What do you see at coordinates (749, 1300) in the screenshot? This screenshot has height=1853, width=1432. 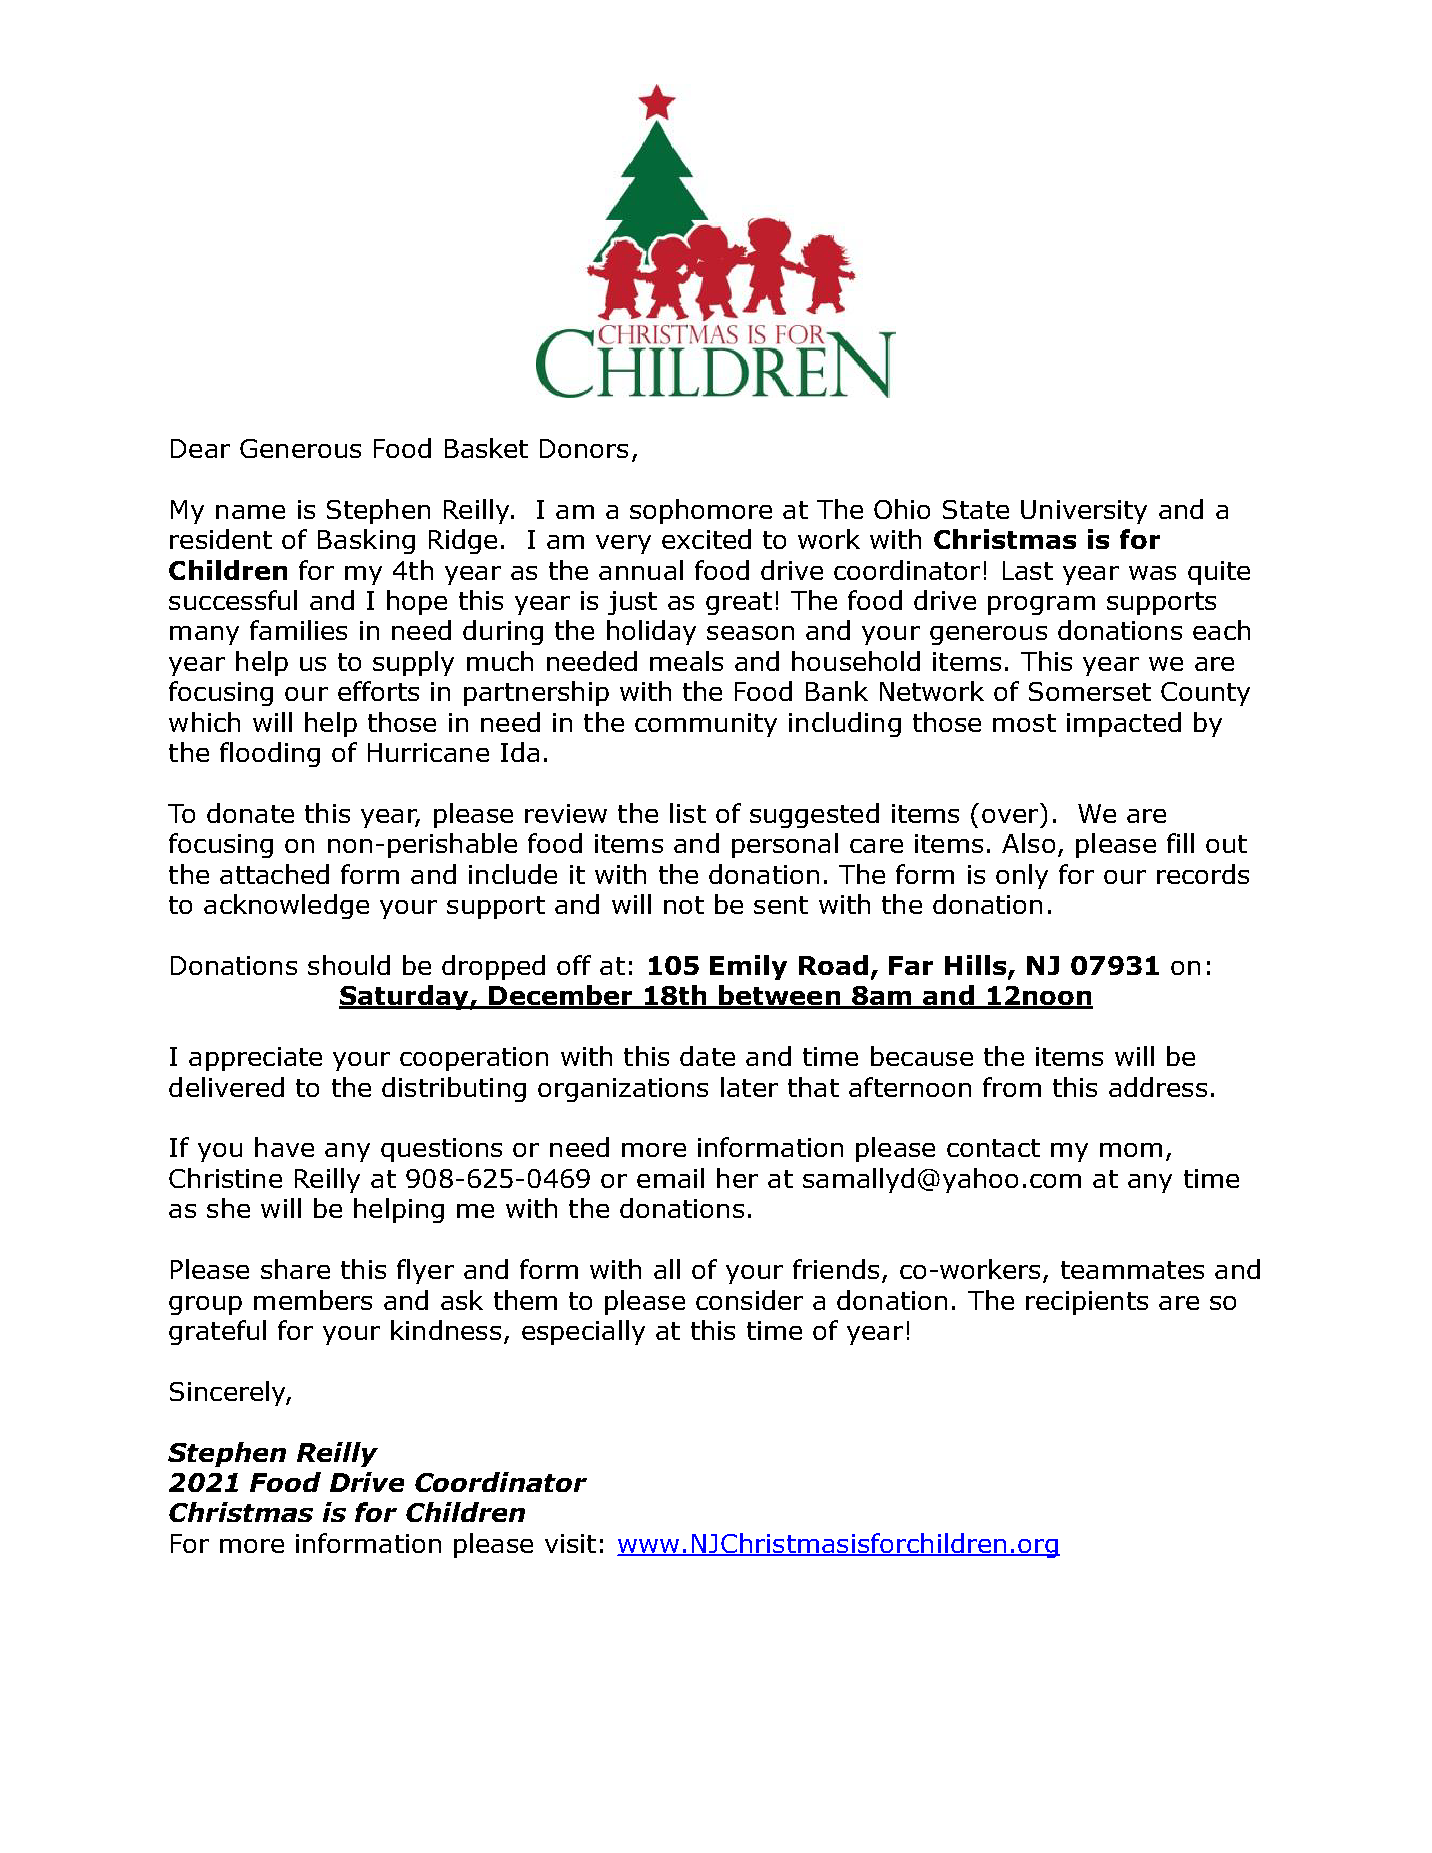 I see `consider` at bounding box center [749, 1300].
